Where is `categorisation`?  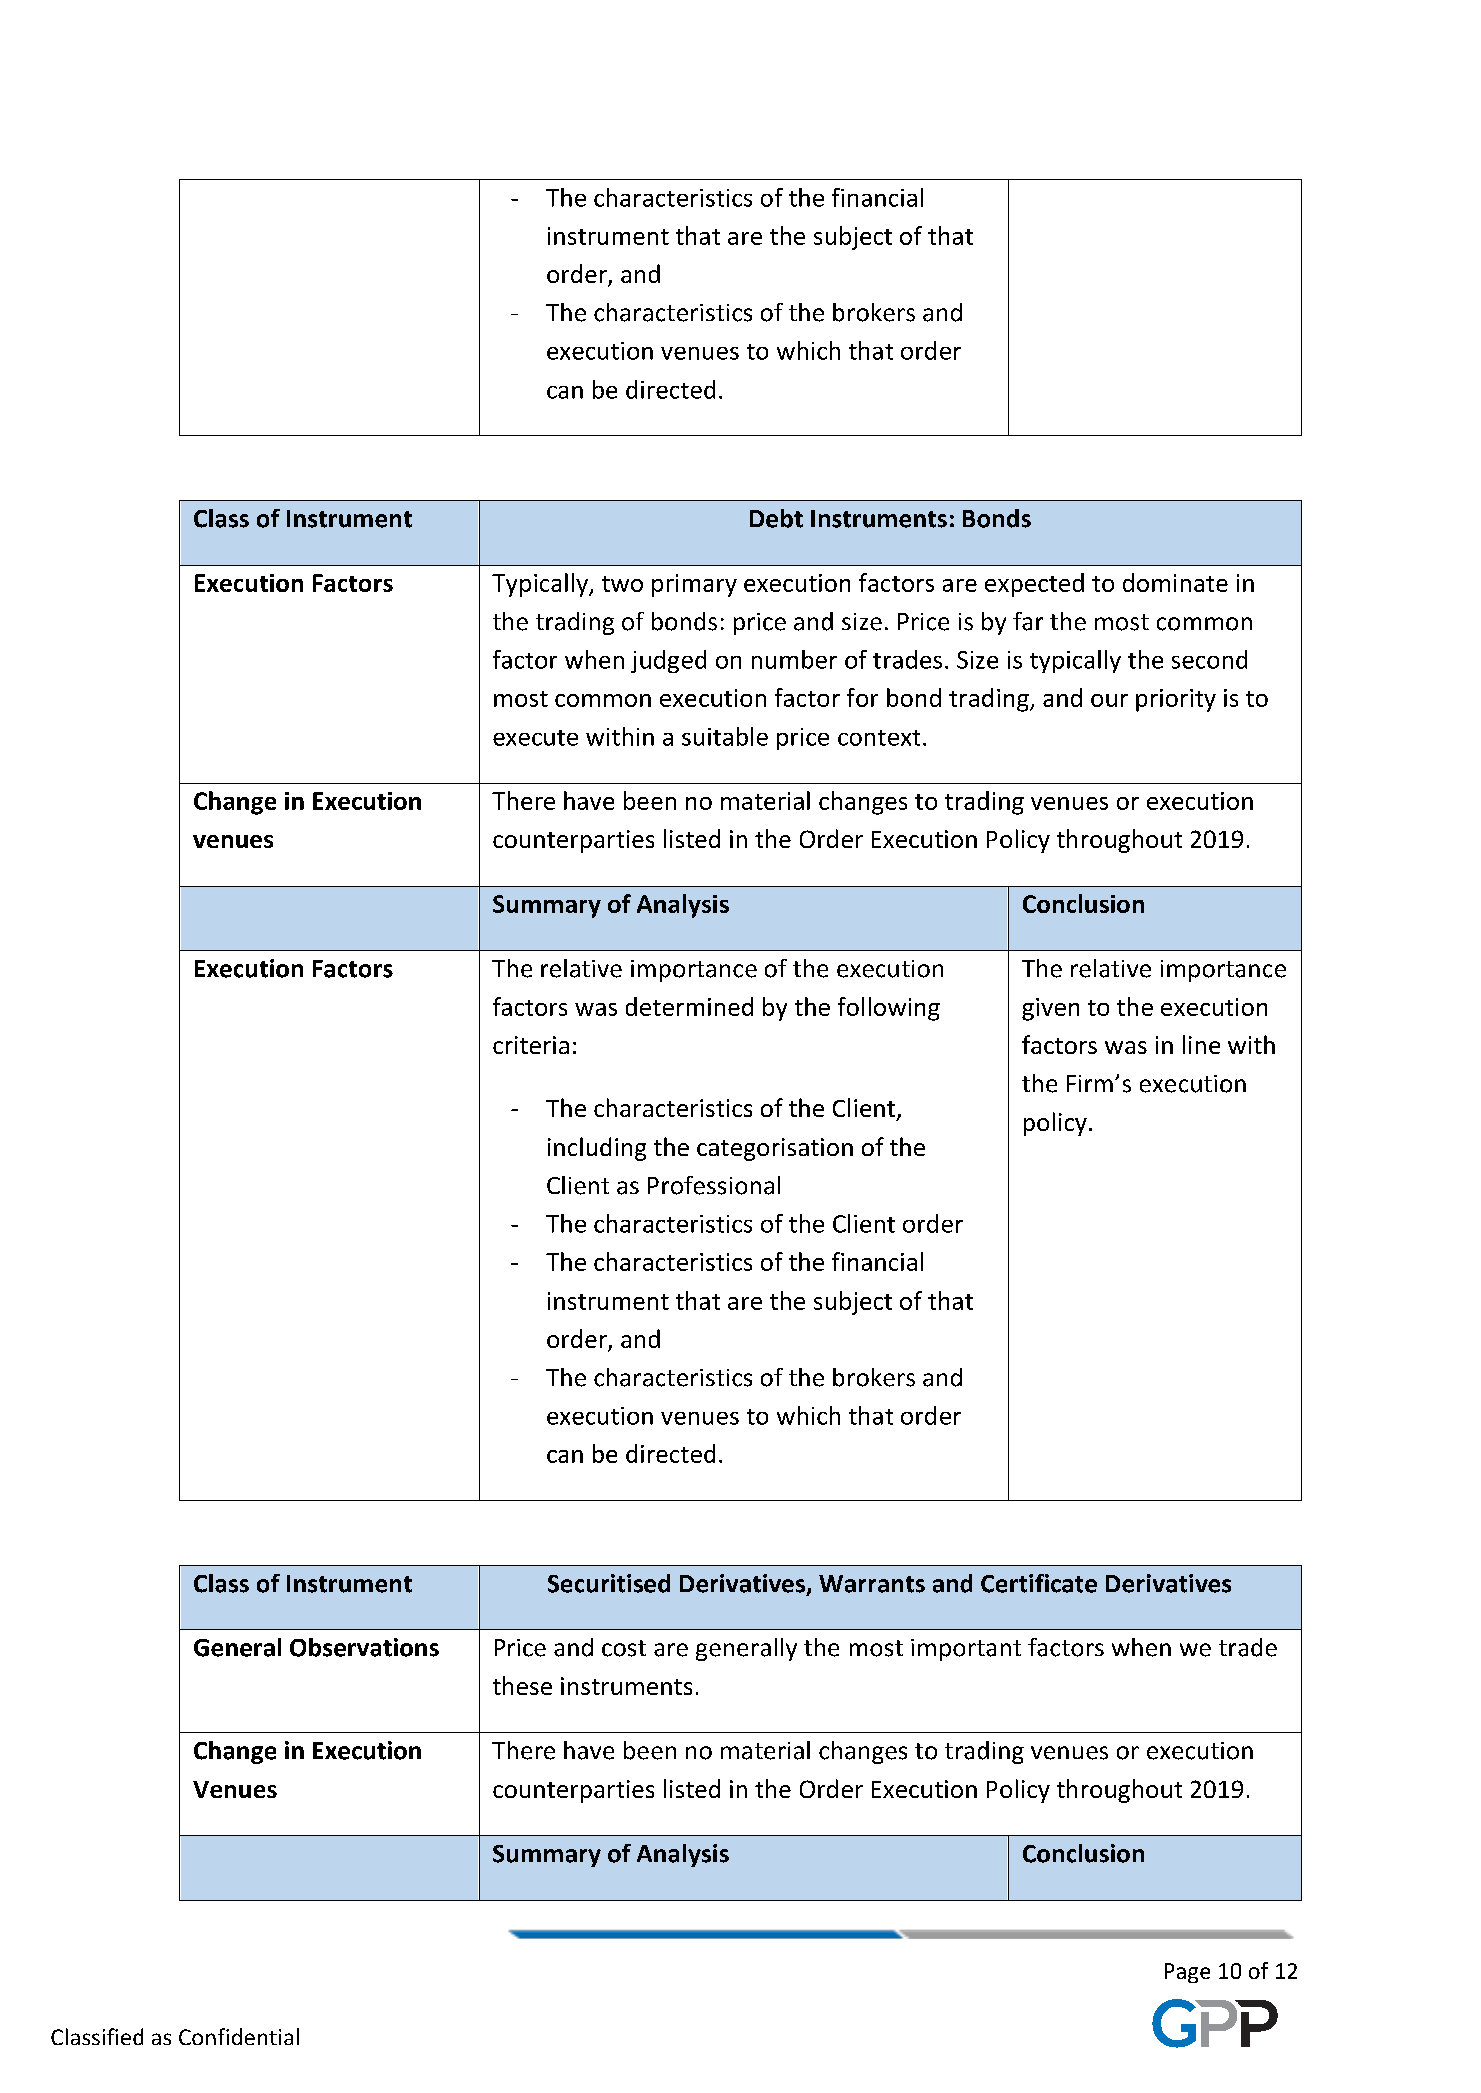
categorisation is located at coordinates (775, 1149).
